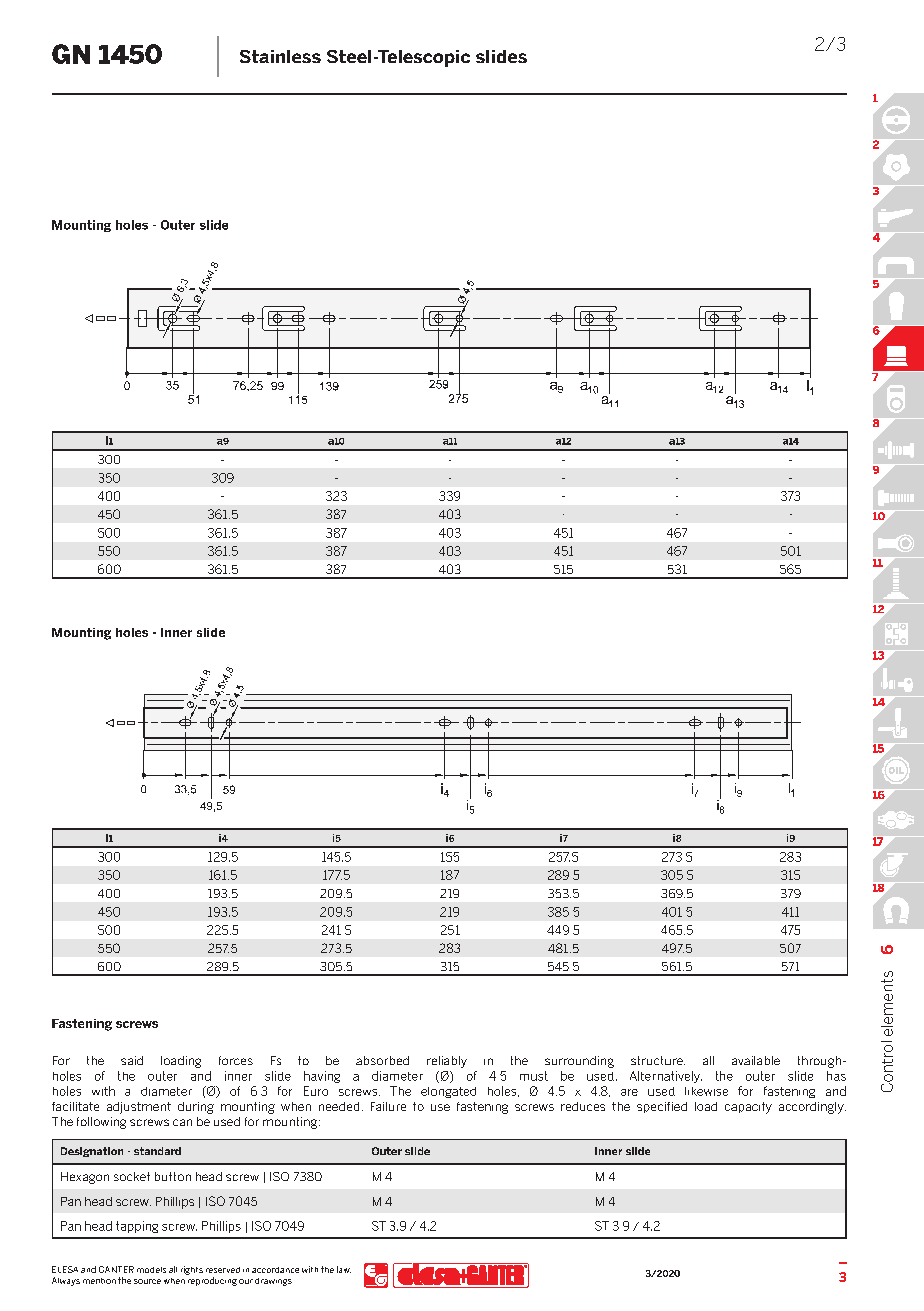  Describe the element at coordinates (137, 1227) in the screenshot. I see `tapping` at that location.
